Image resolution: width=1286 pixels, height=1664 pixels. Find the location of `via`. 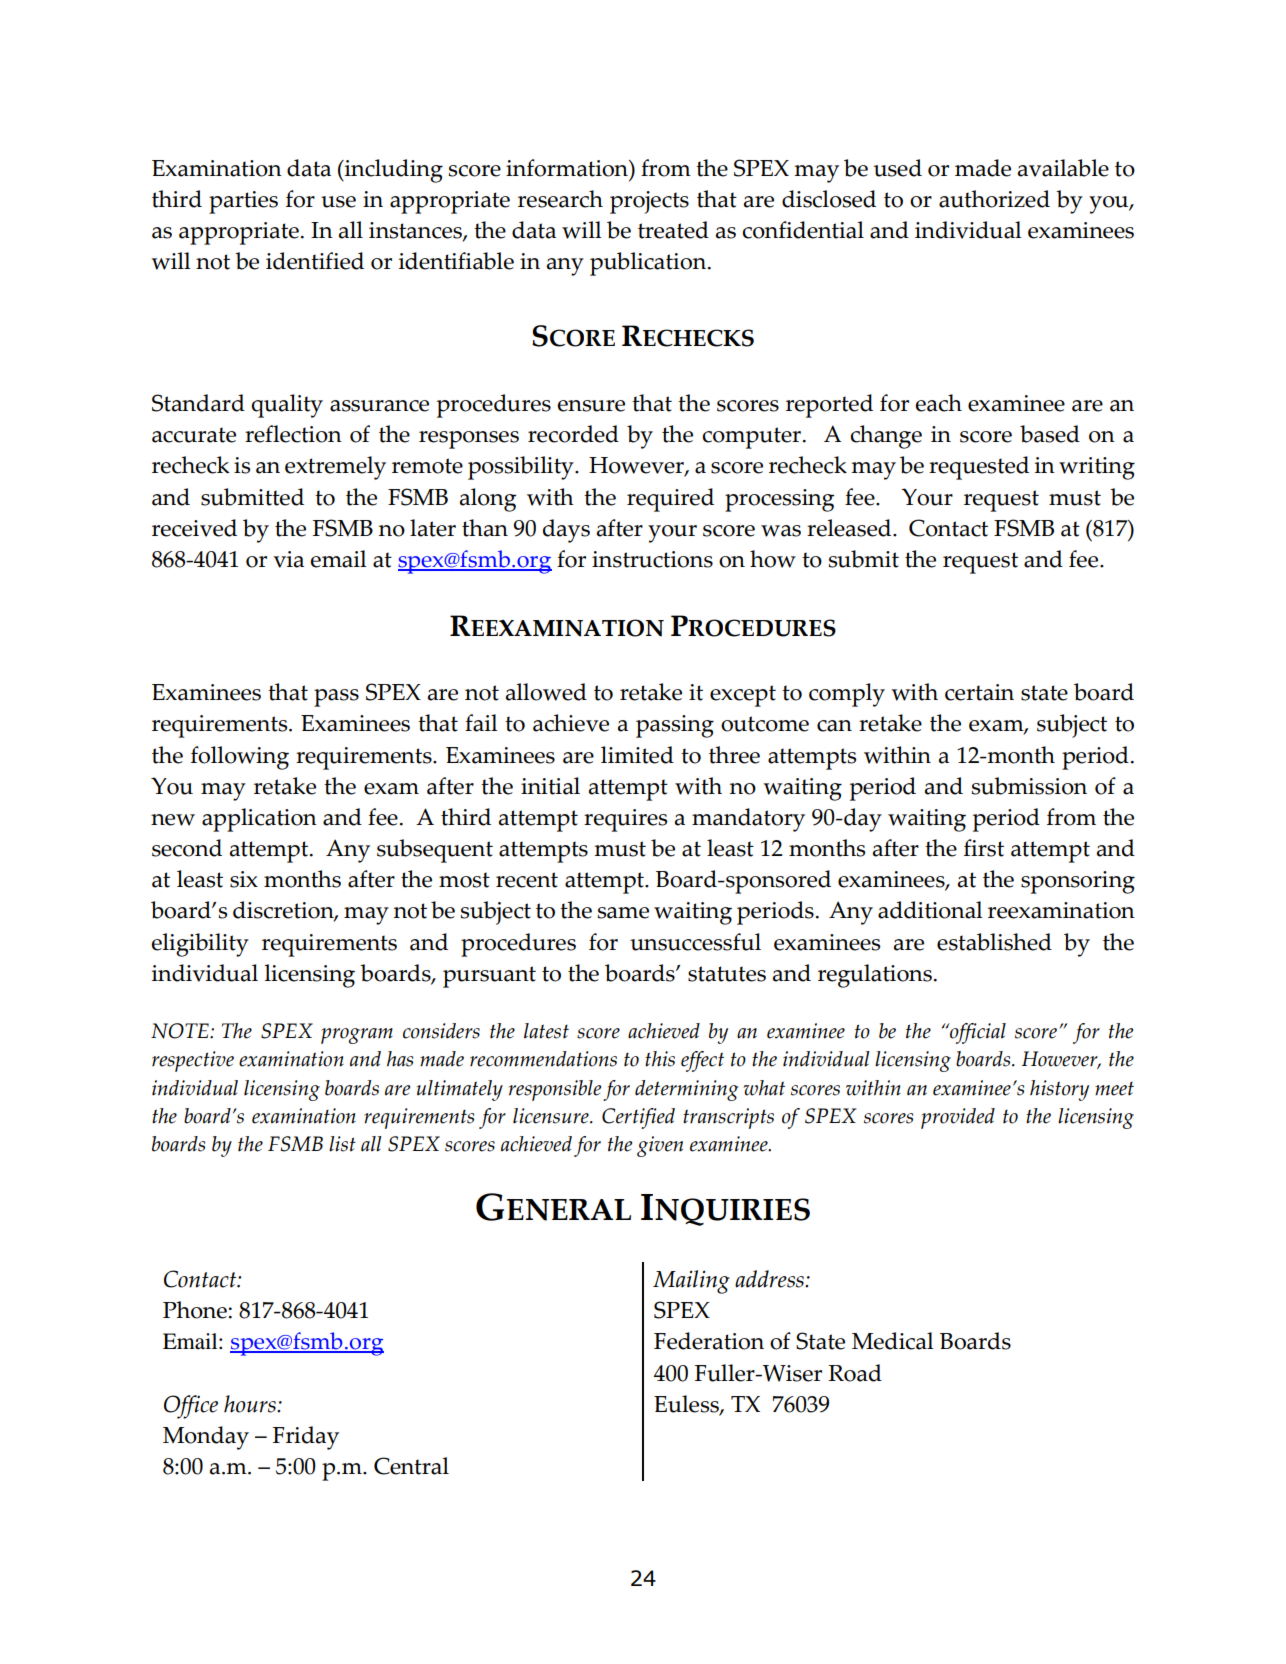

via is located at coordinates (288, 559).
